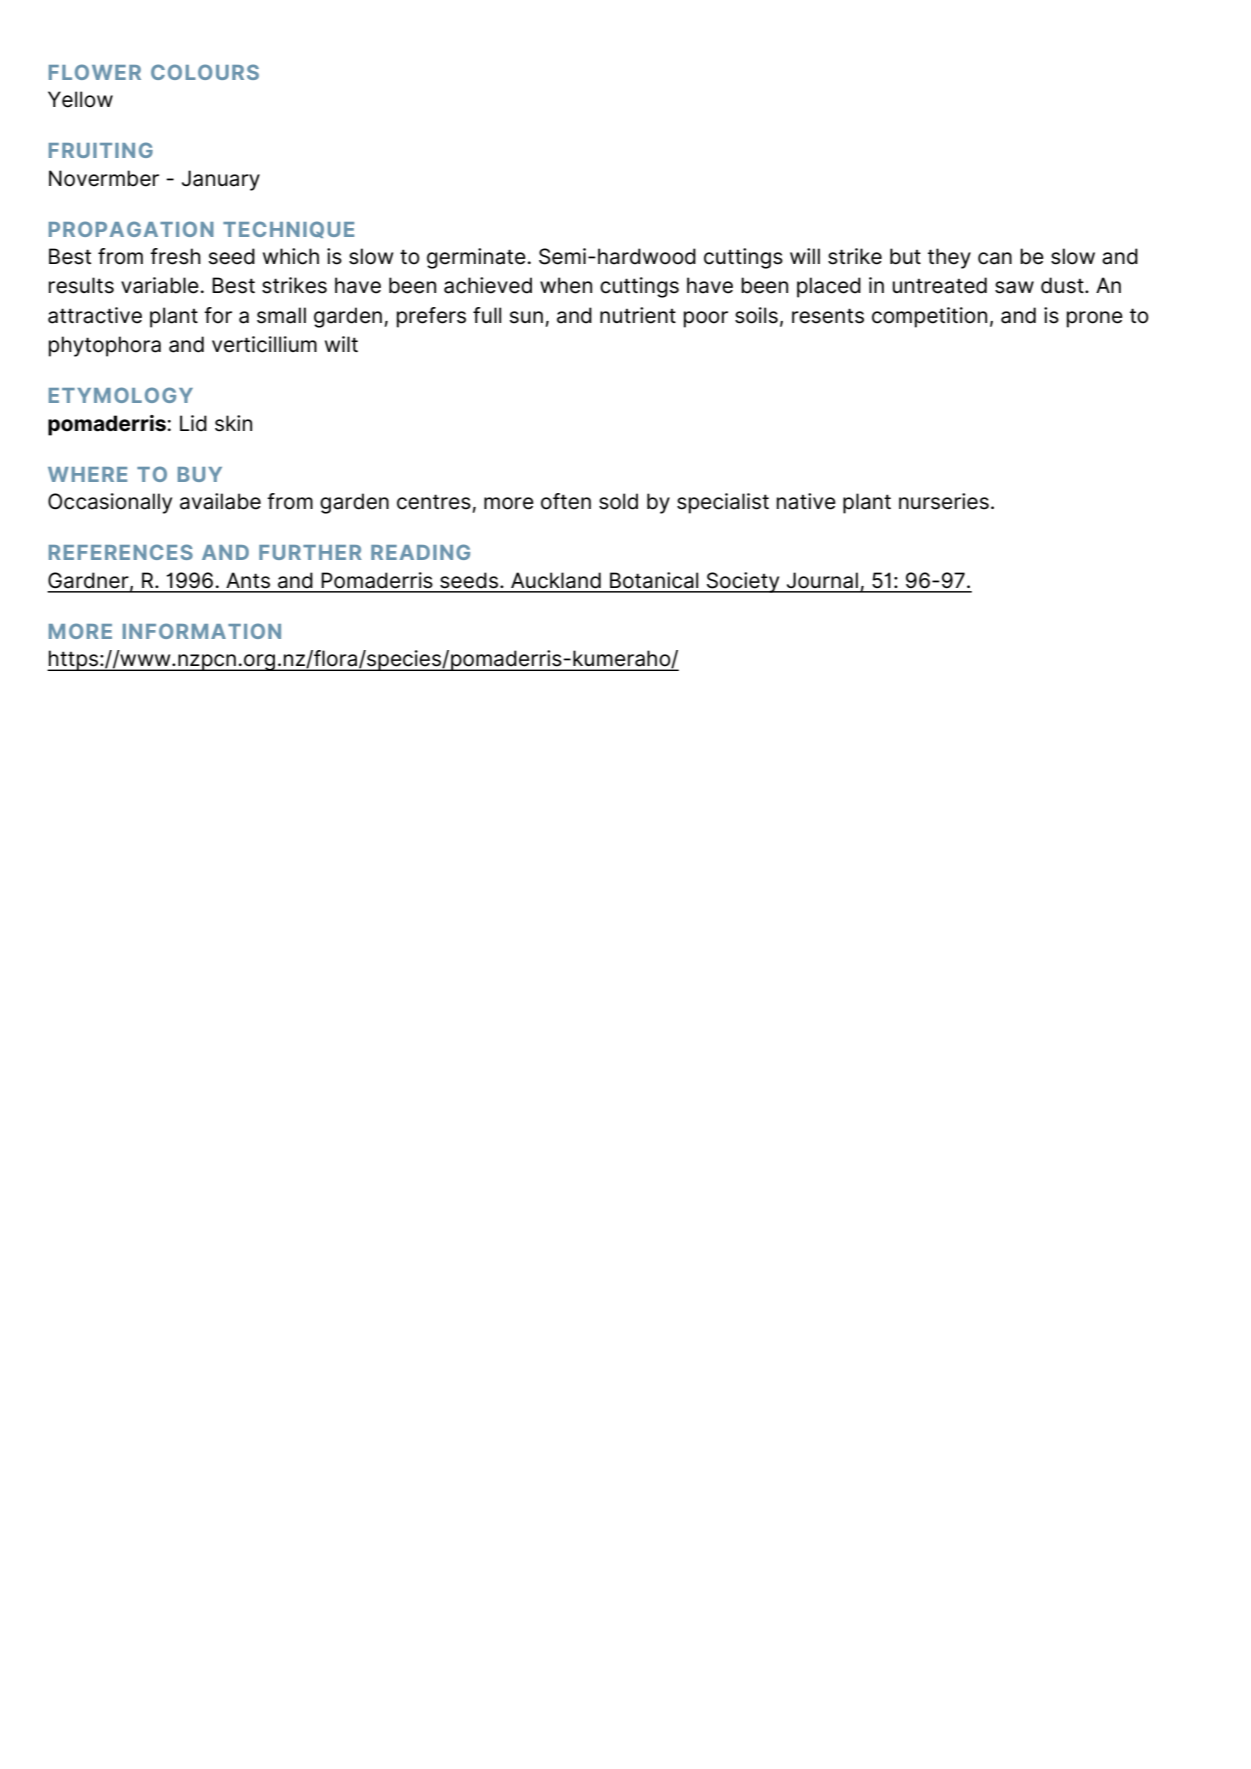  Describe the element at coordinates (566, 501) in the image. I see `often` at that location.
